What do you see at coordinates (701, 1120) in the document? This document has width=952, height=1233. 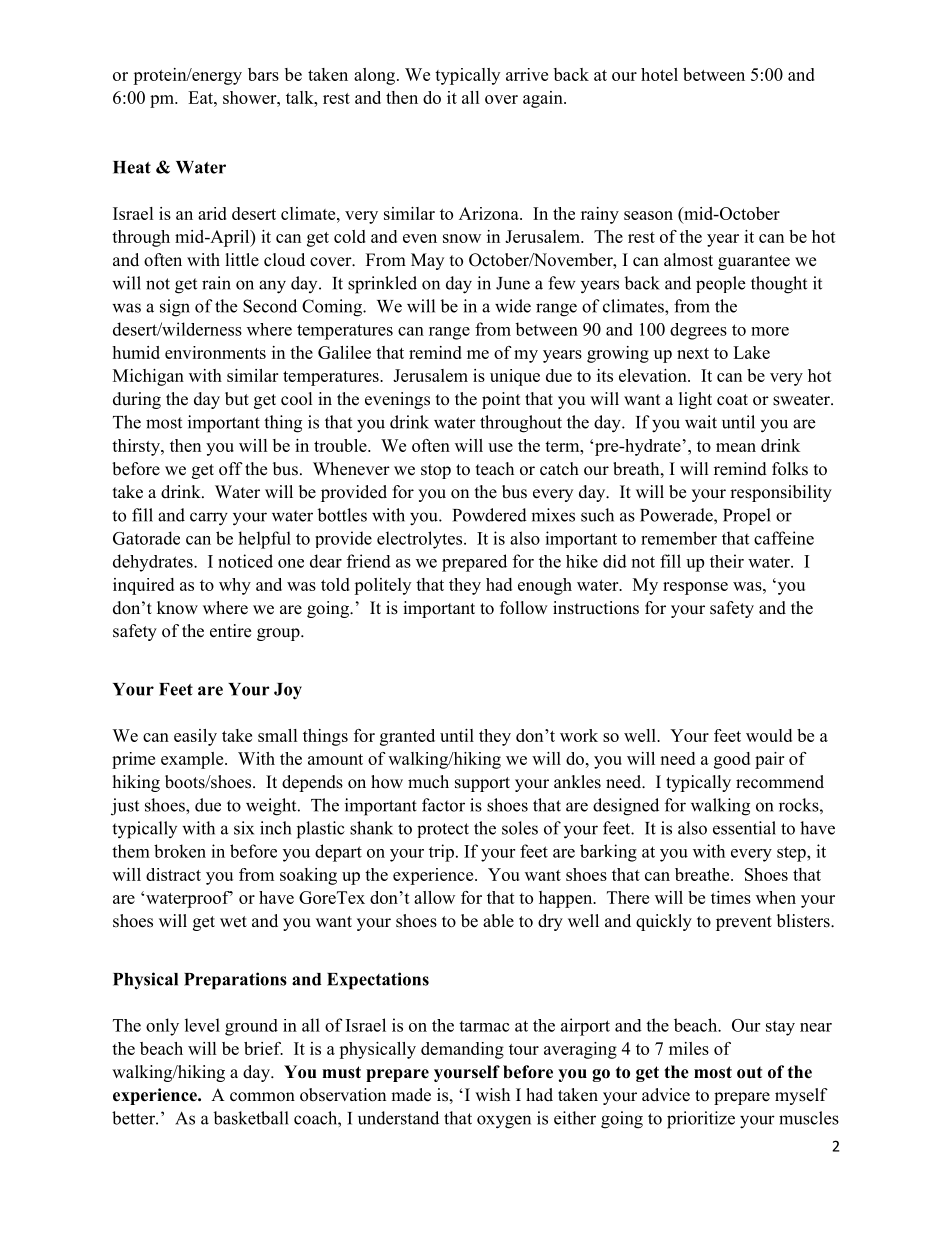 I see `prioritize` at bounding box center [701, 1120].
